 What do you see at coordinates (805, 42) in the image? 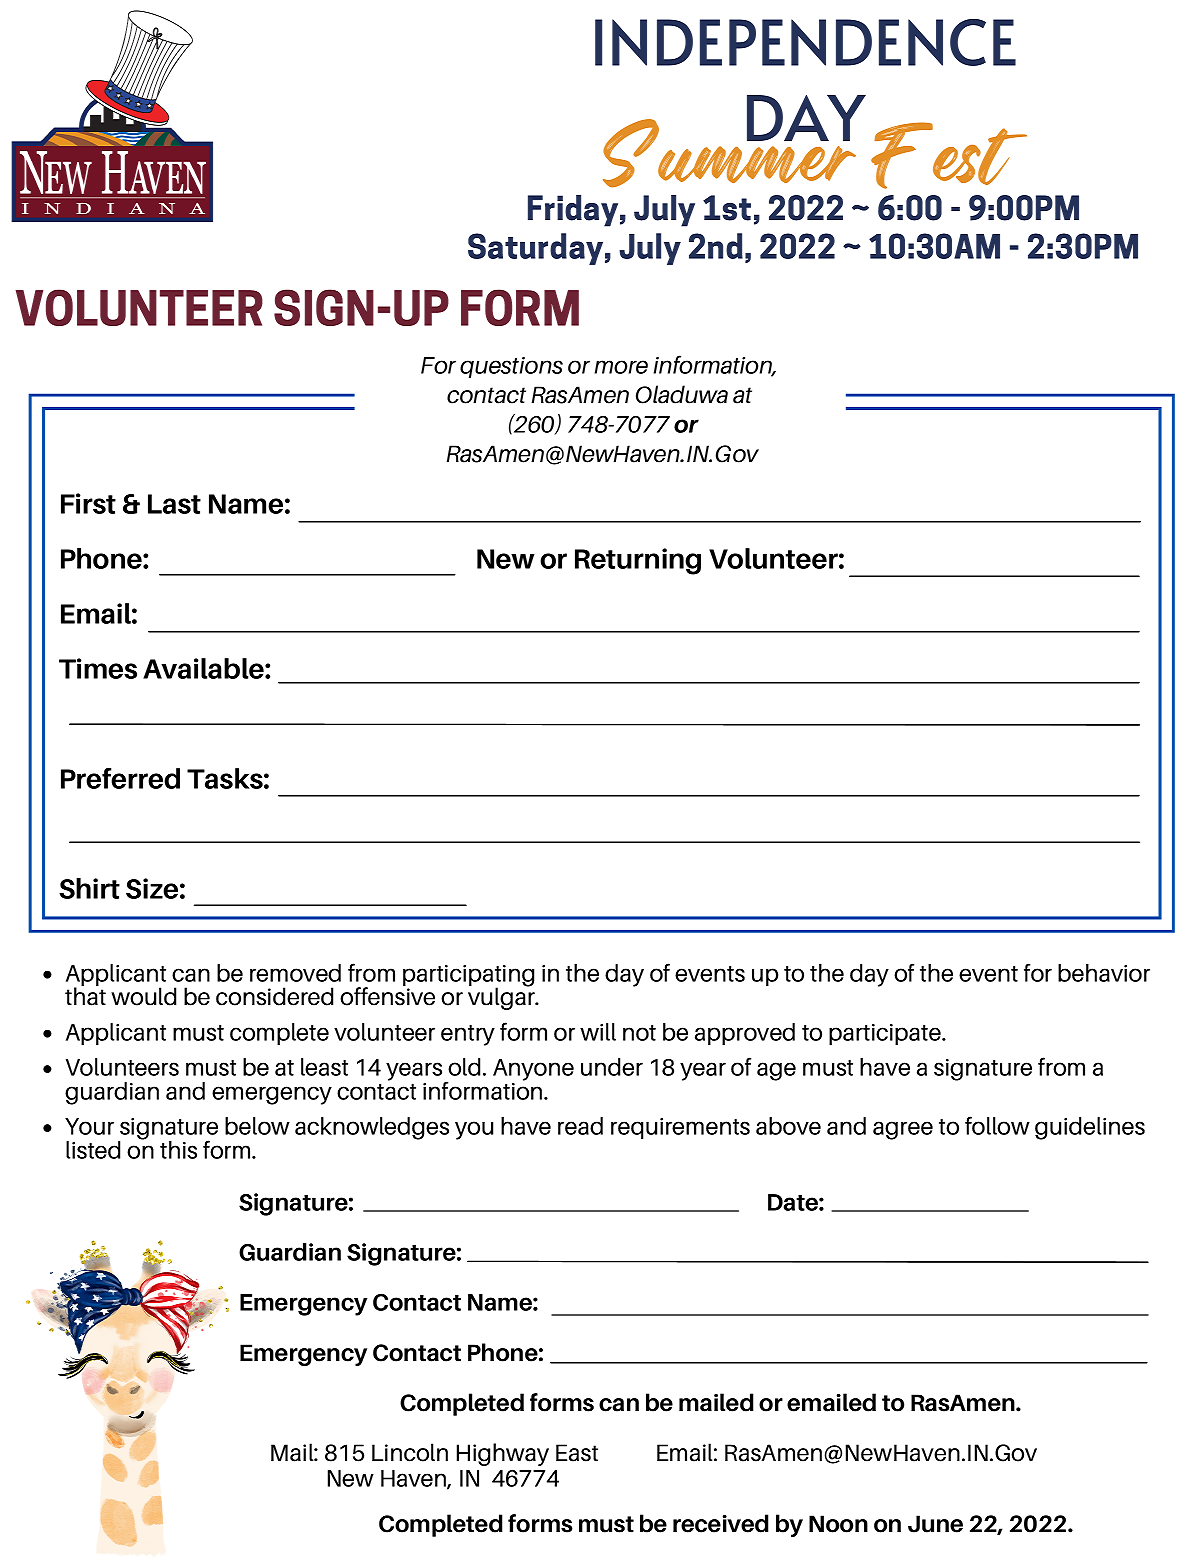
I see `INDEPENDENCE` at bounding box center [805, 42].
